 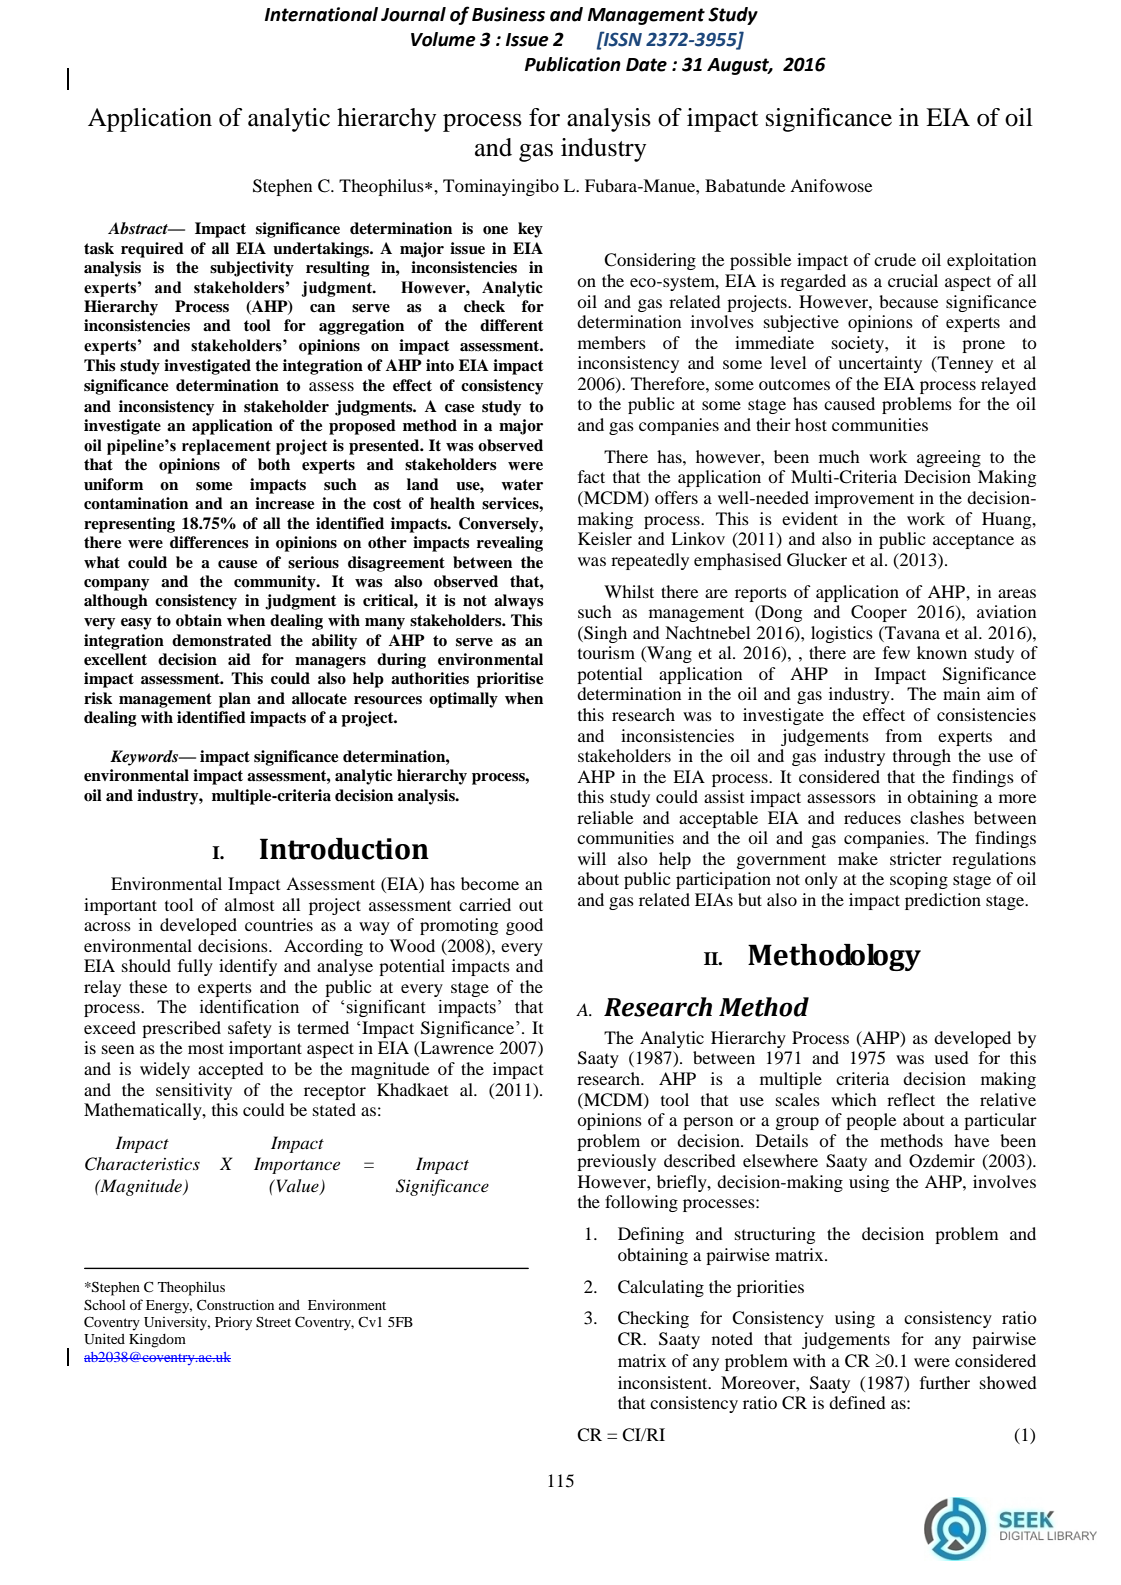 What do you see at coordinates (510, 680) in the document?
I see `prioritise` at bounding box center [510, 680].
